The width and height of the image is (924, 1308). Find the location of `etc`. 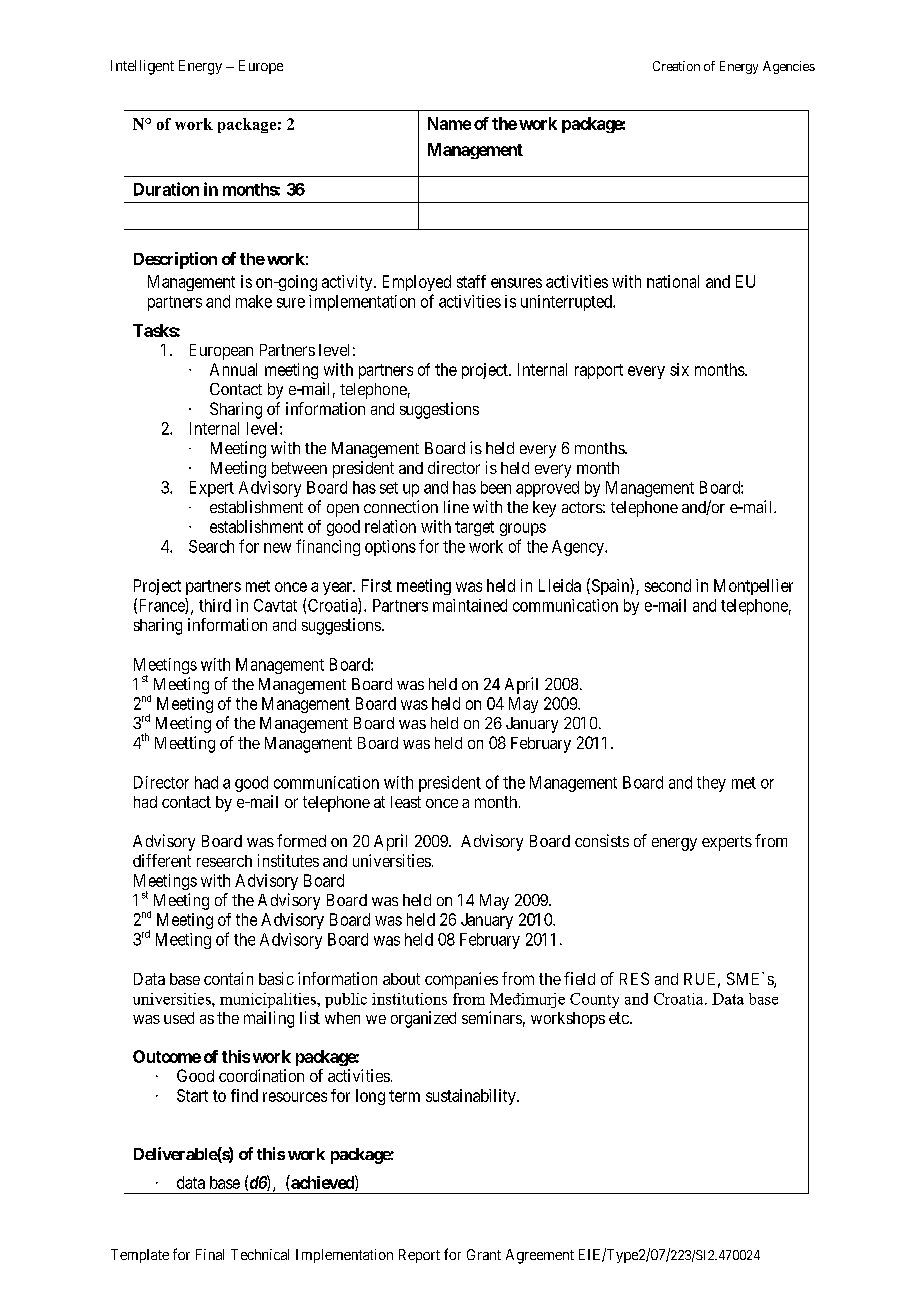

etc is located at coordinates (619, 1018).
